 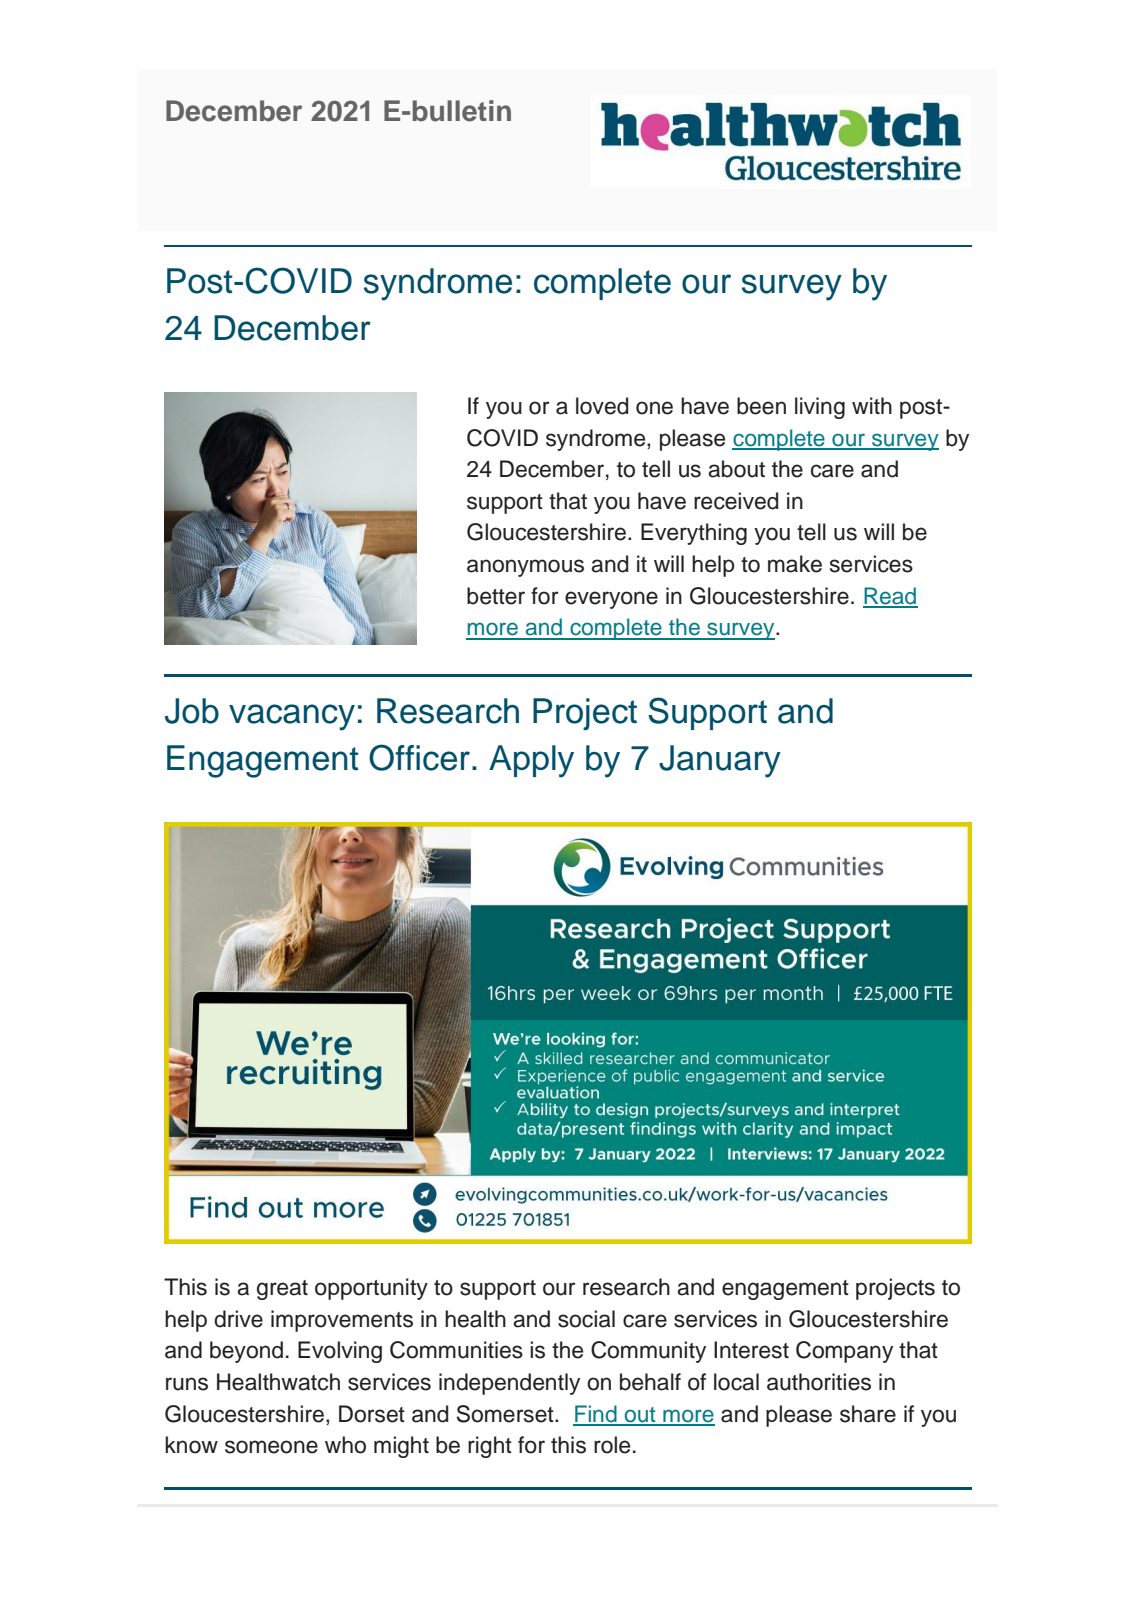 I want to click on make, so click(x=795, y=564).
